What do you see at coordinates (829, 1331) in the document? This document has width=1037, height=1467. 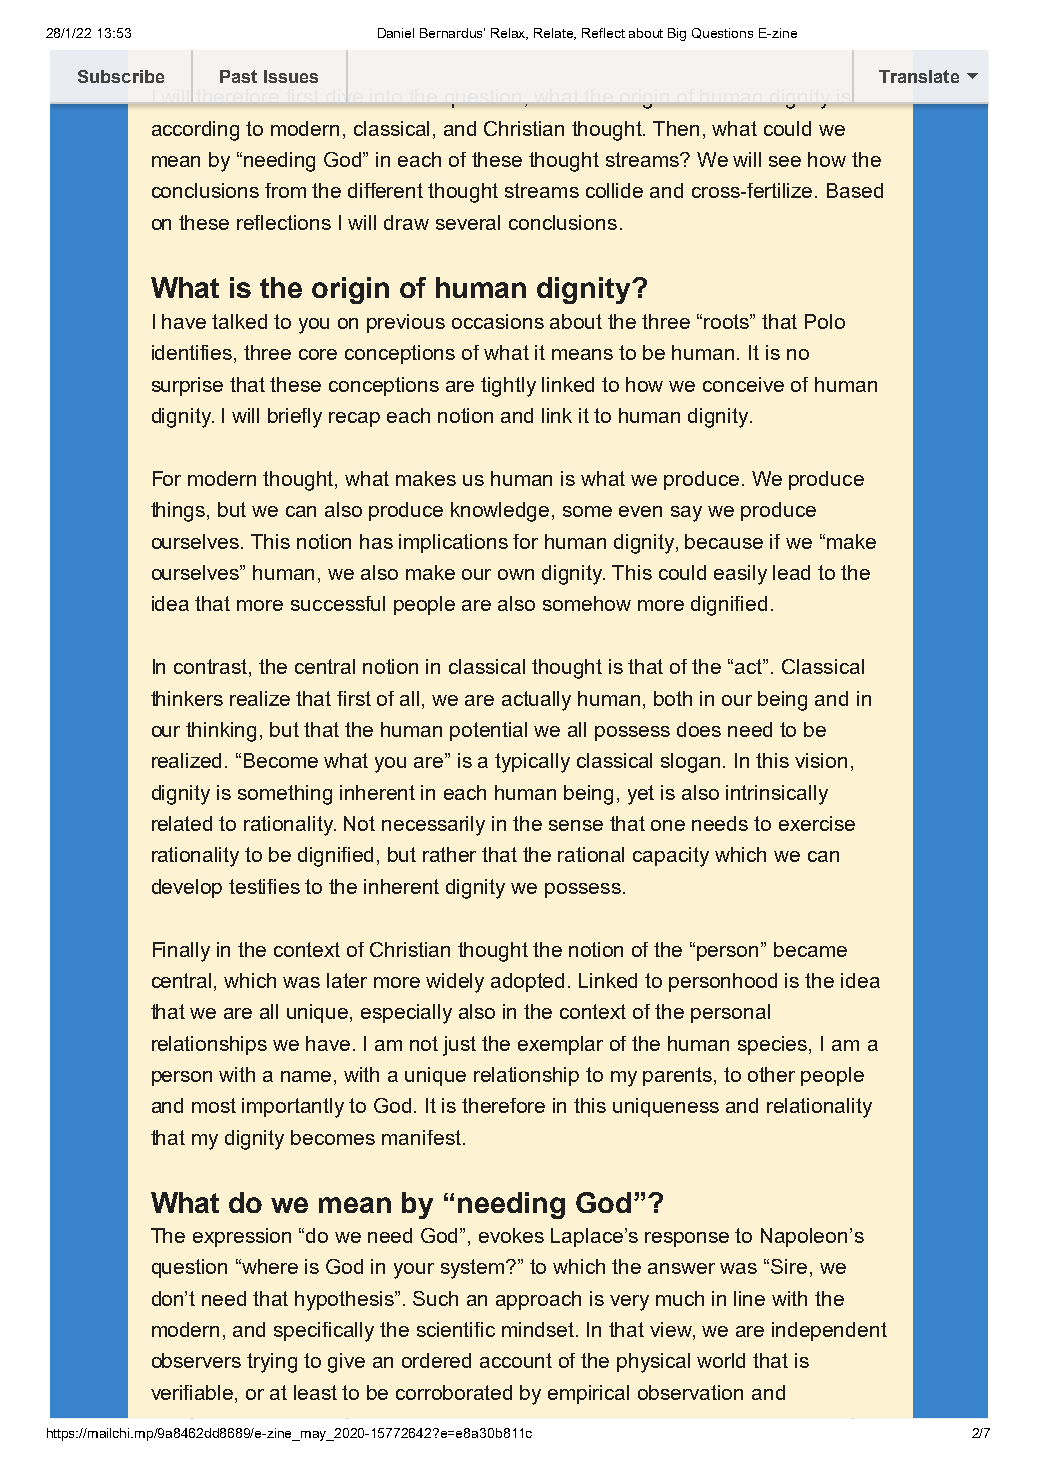 I see `independent` at bounding box center [829, 1331].
